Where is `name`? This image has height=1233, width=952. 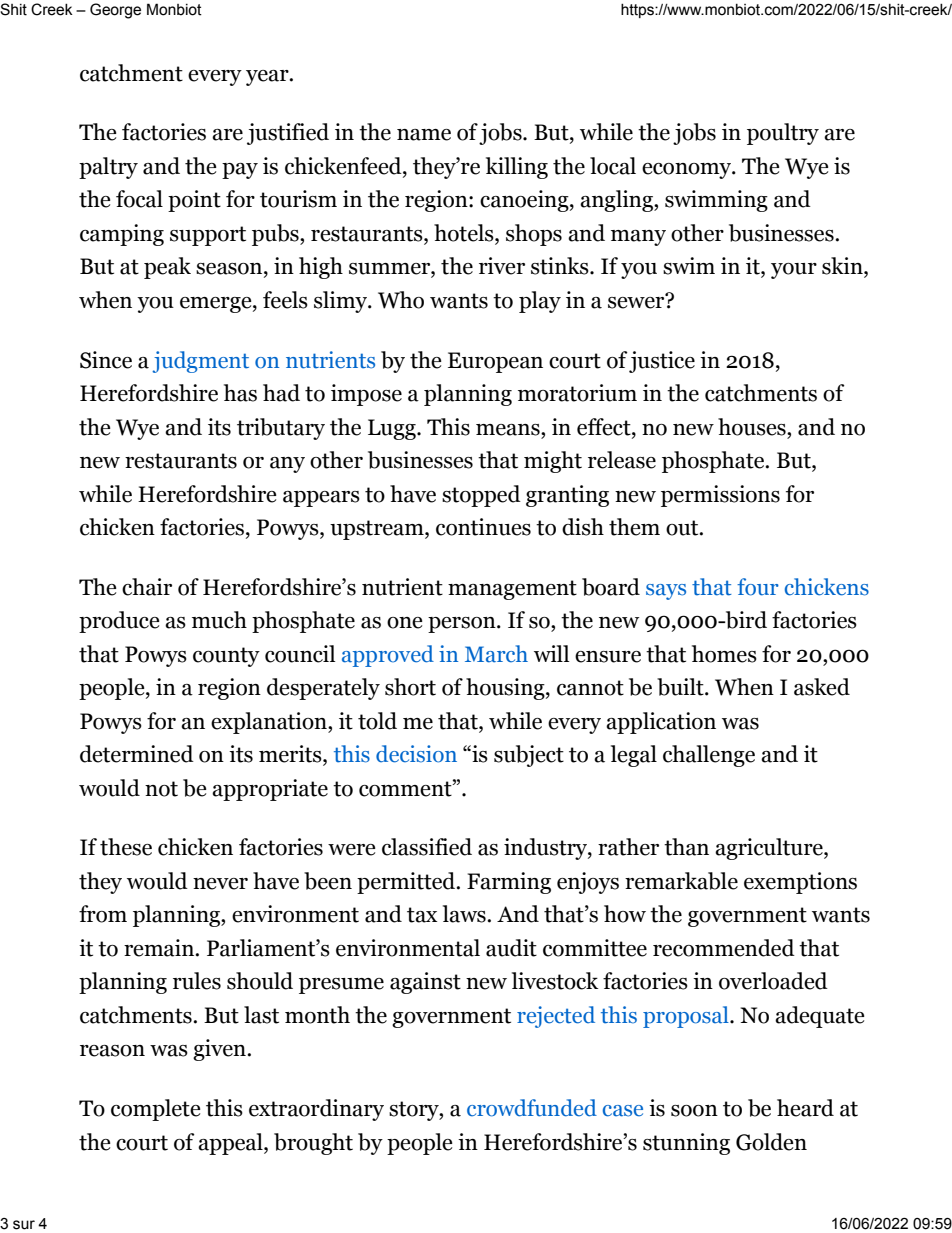 name is located at coordinates (424, 135).
